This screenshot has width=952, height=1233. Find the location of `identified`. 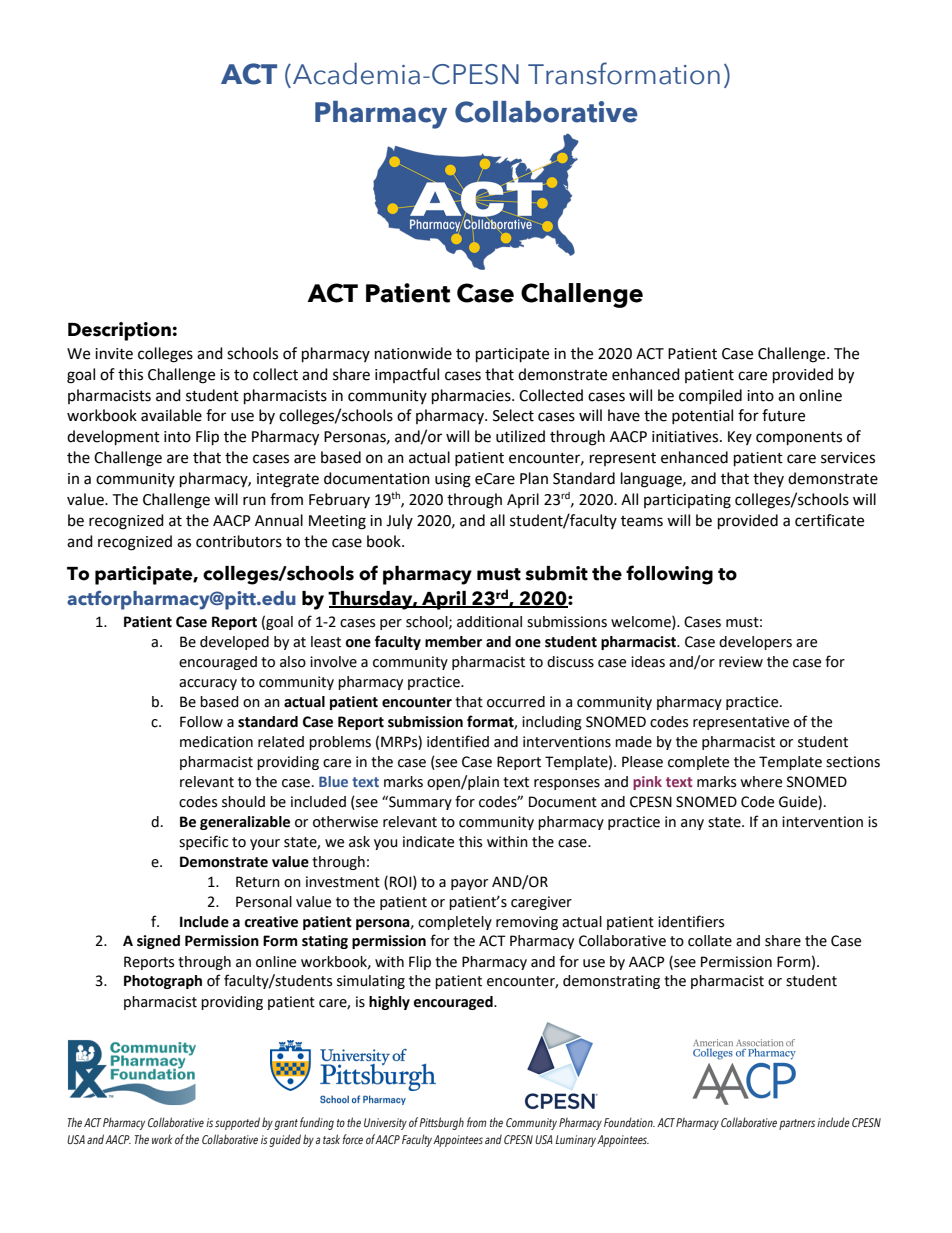

identified is located at coordinates (458, 741).
